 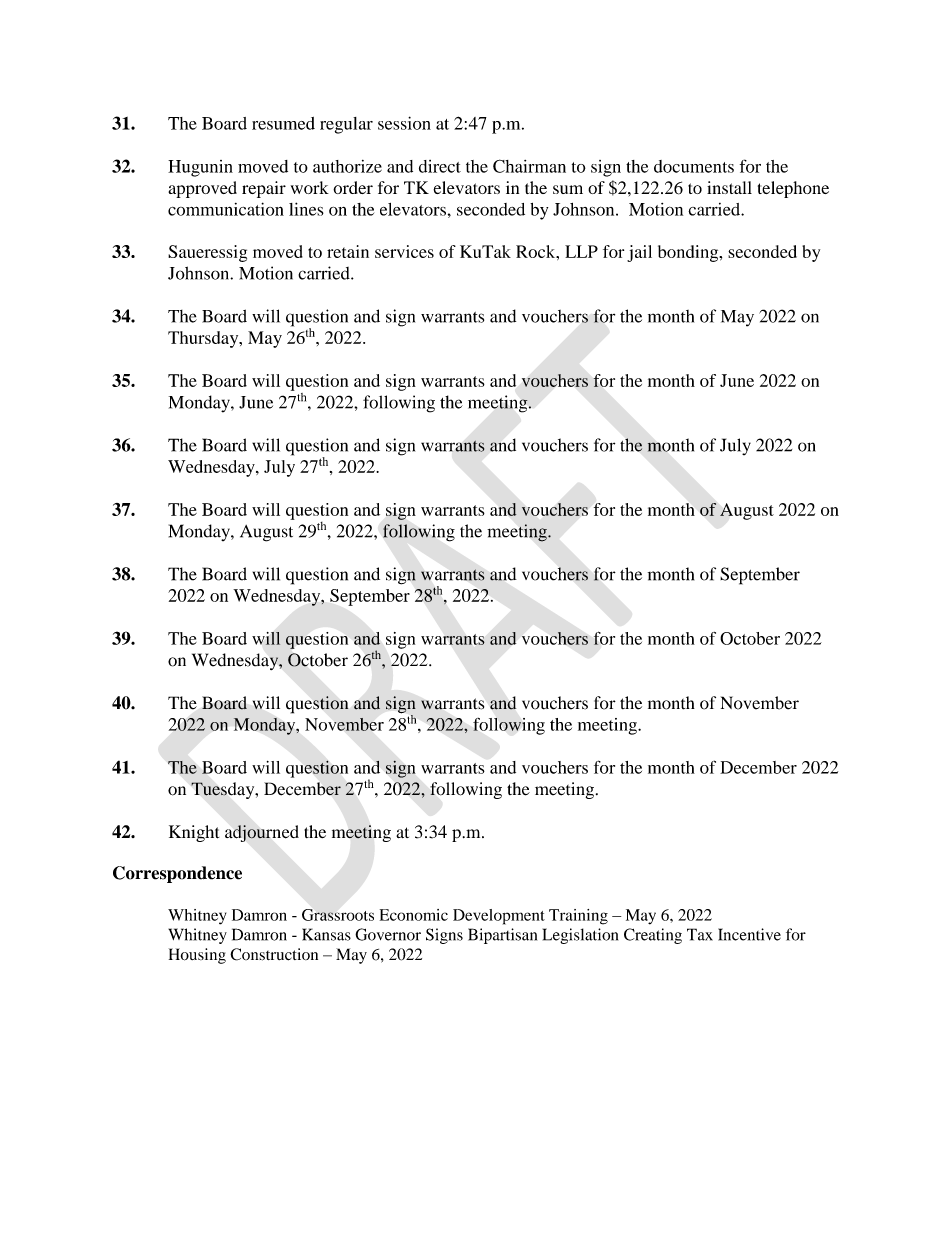 I want to click on Construction, so click(x=274, y=954).
